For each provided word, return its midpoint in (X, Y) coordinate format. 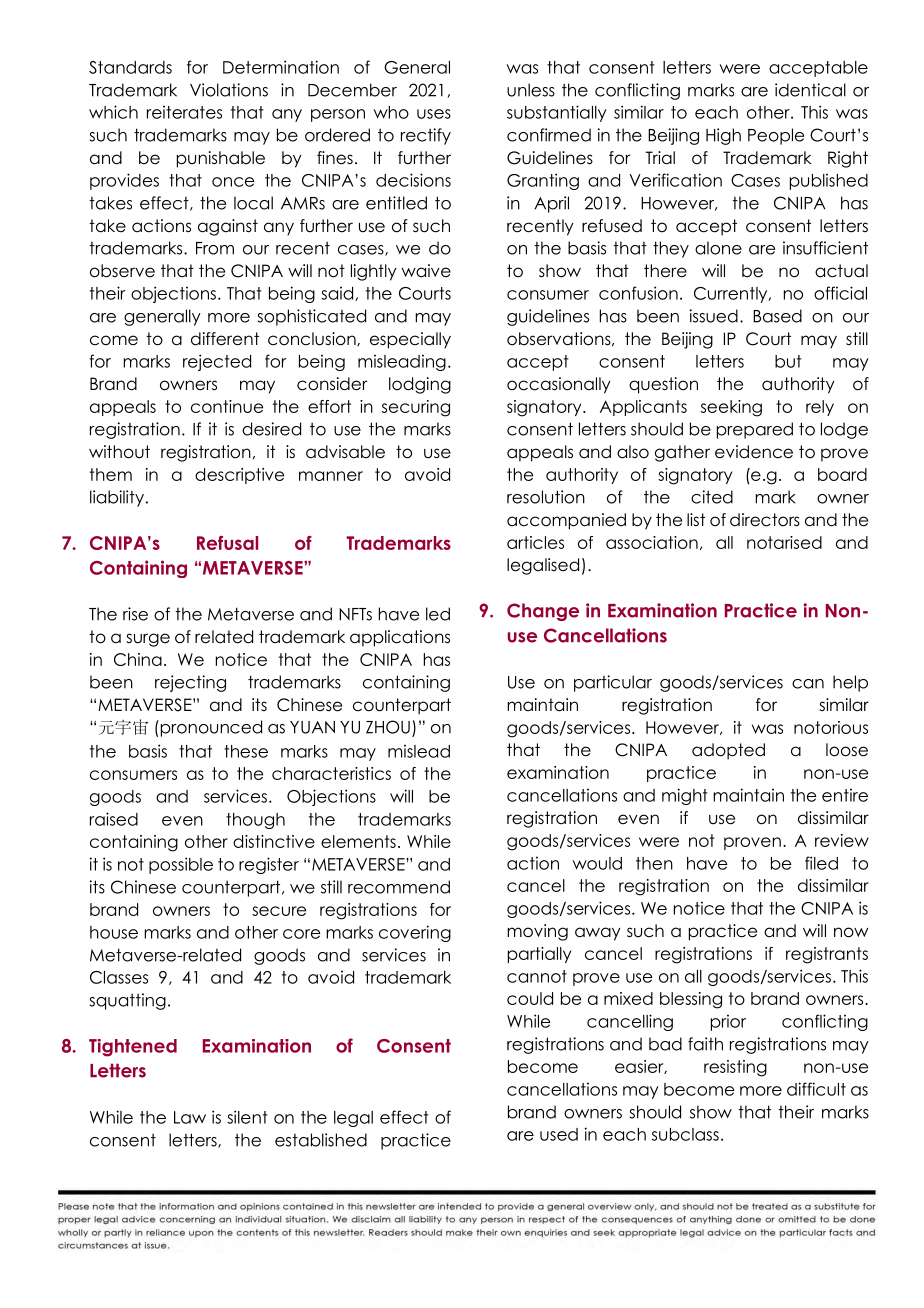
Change (543, 612)
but (788, 361)
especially (410, 340)
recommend (399, 887)
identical (810, 90)
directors (765, 520)
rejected (217, 362)
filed (821, 863)
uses (434, 114)
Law (190, 1117)
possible (181, 865)
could (530, 998)
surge (148, 640)
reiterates (184, 112)
